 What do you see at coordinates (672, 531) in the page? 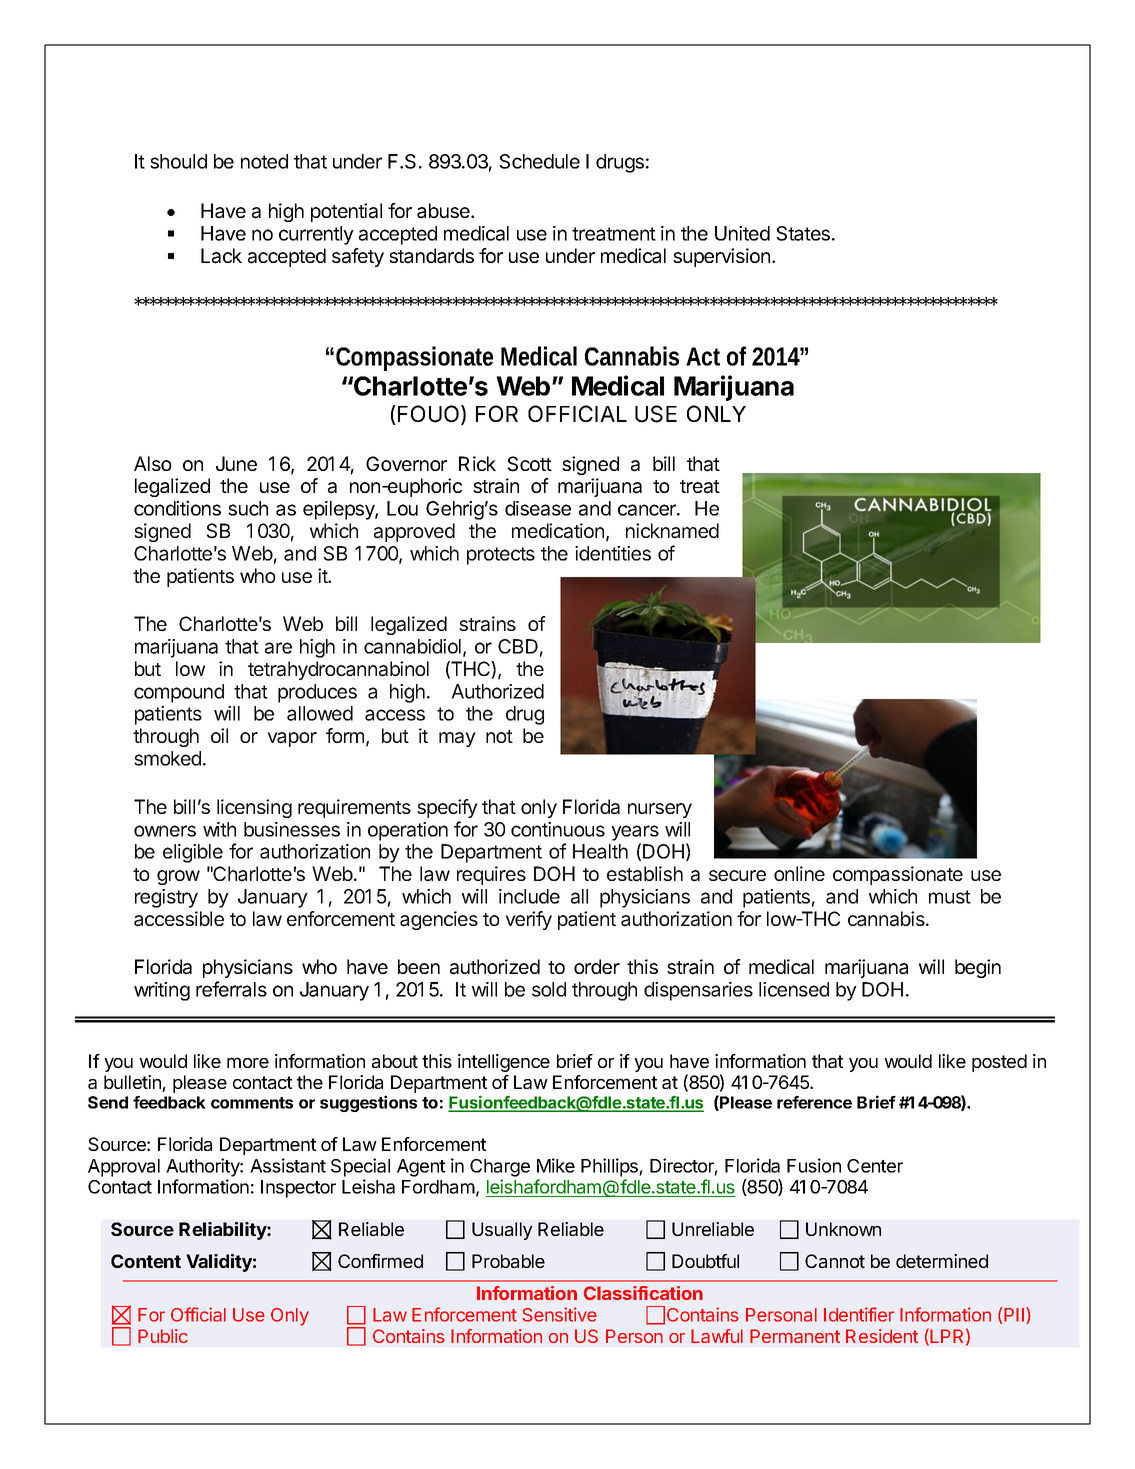
I see `nicknamed` at bounding box center [672, 531].
